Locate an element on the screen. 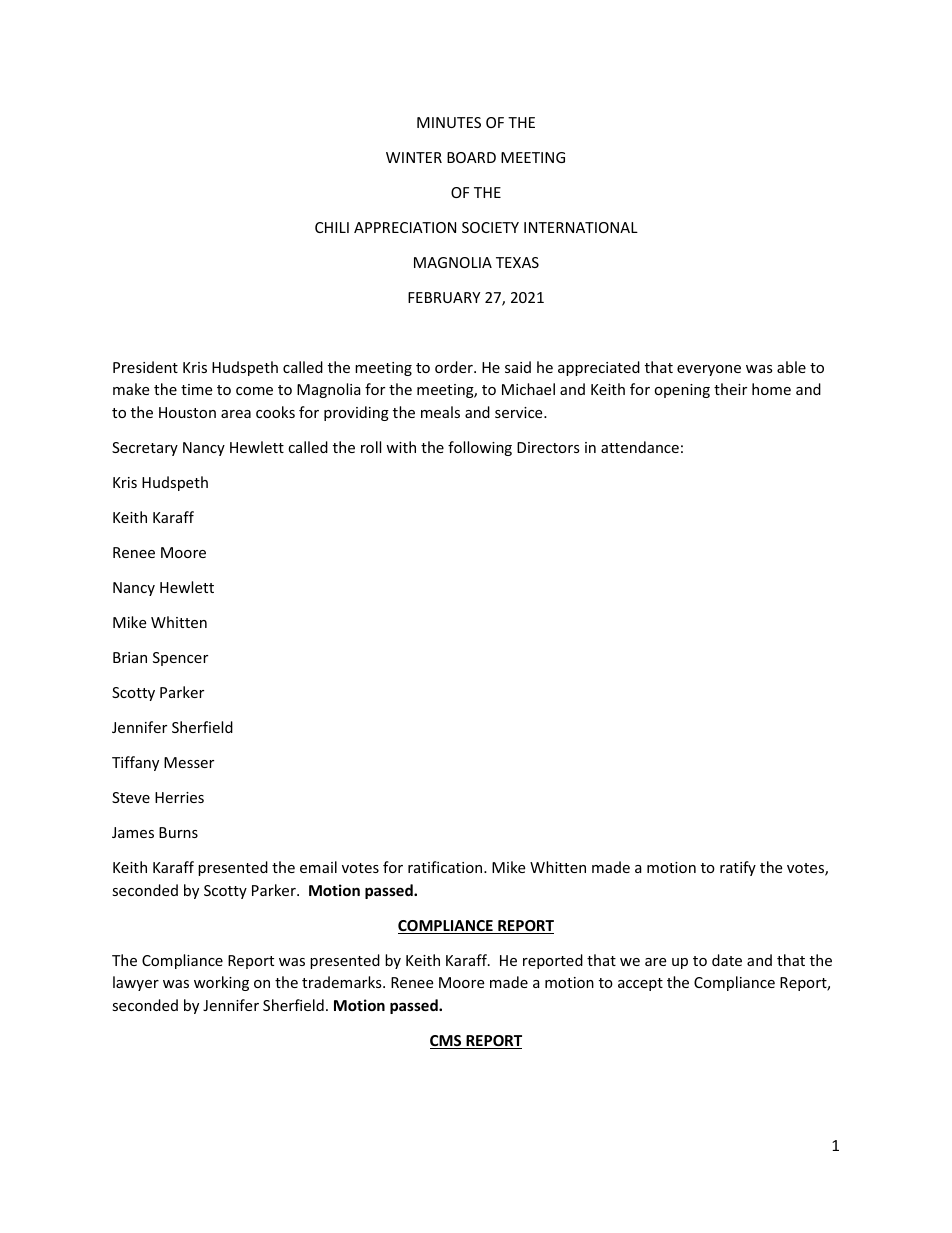 This screenshot has width=952, height=1233. INTERNATIONAL is located at coordinates (581, 227).
